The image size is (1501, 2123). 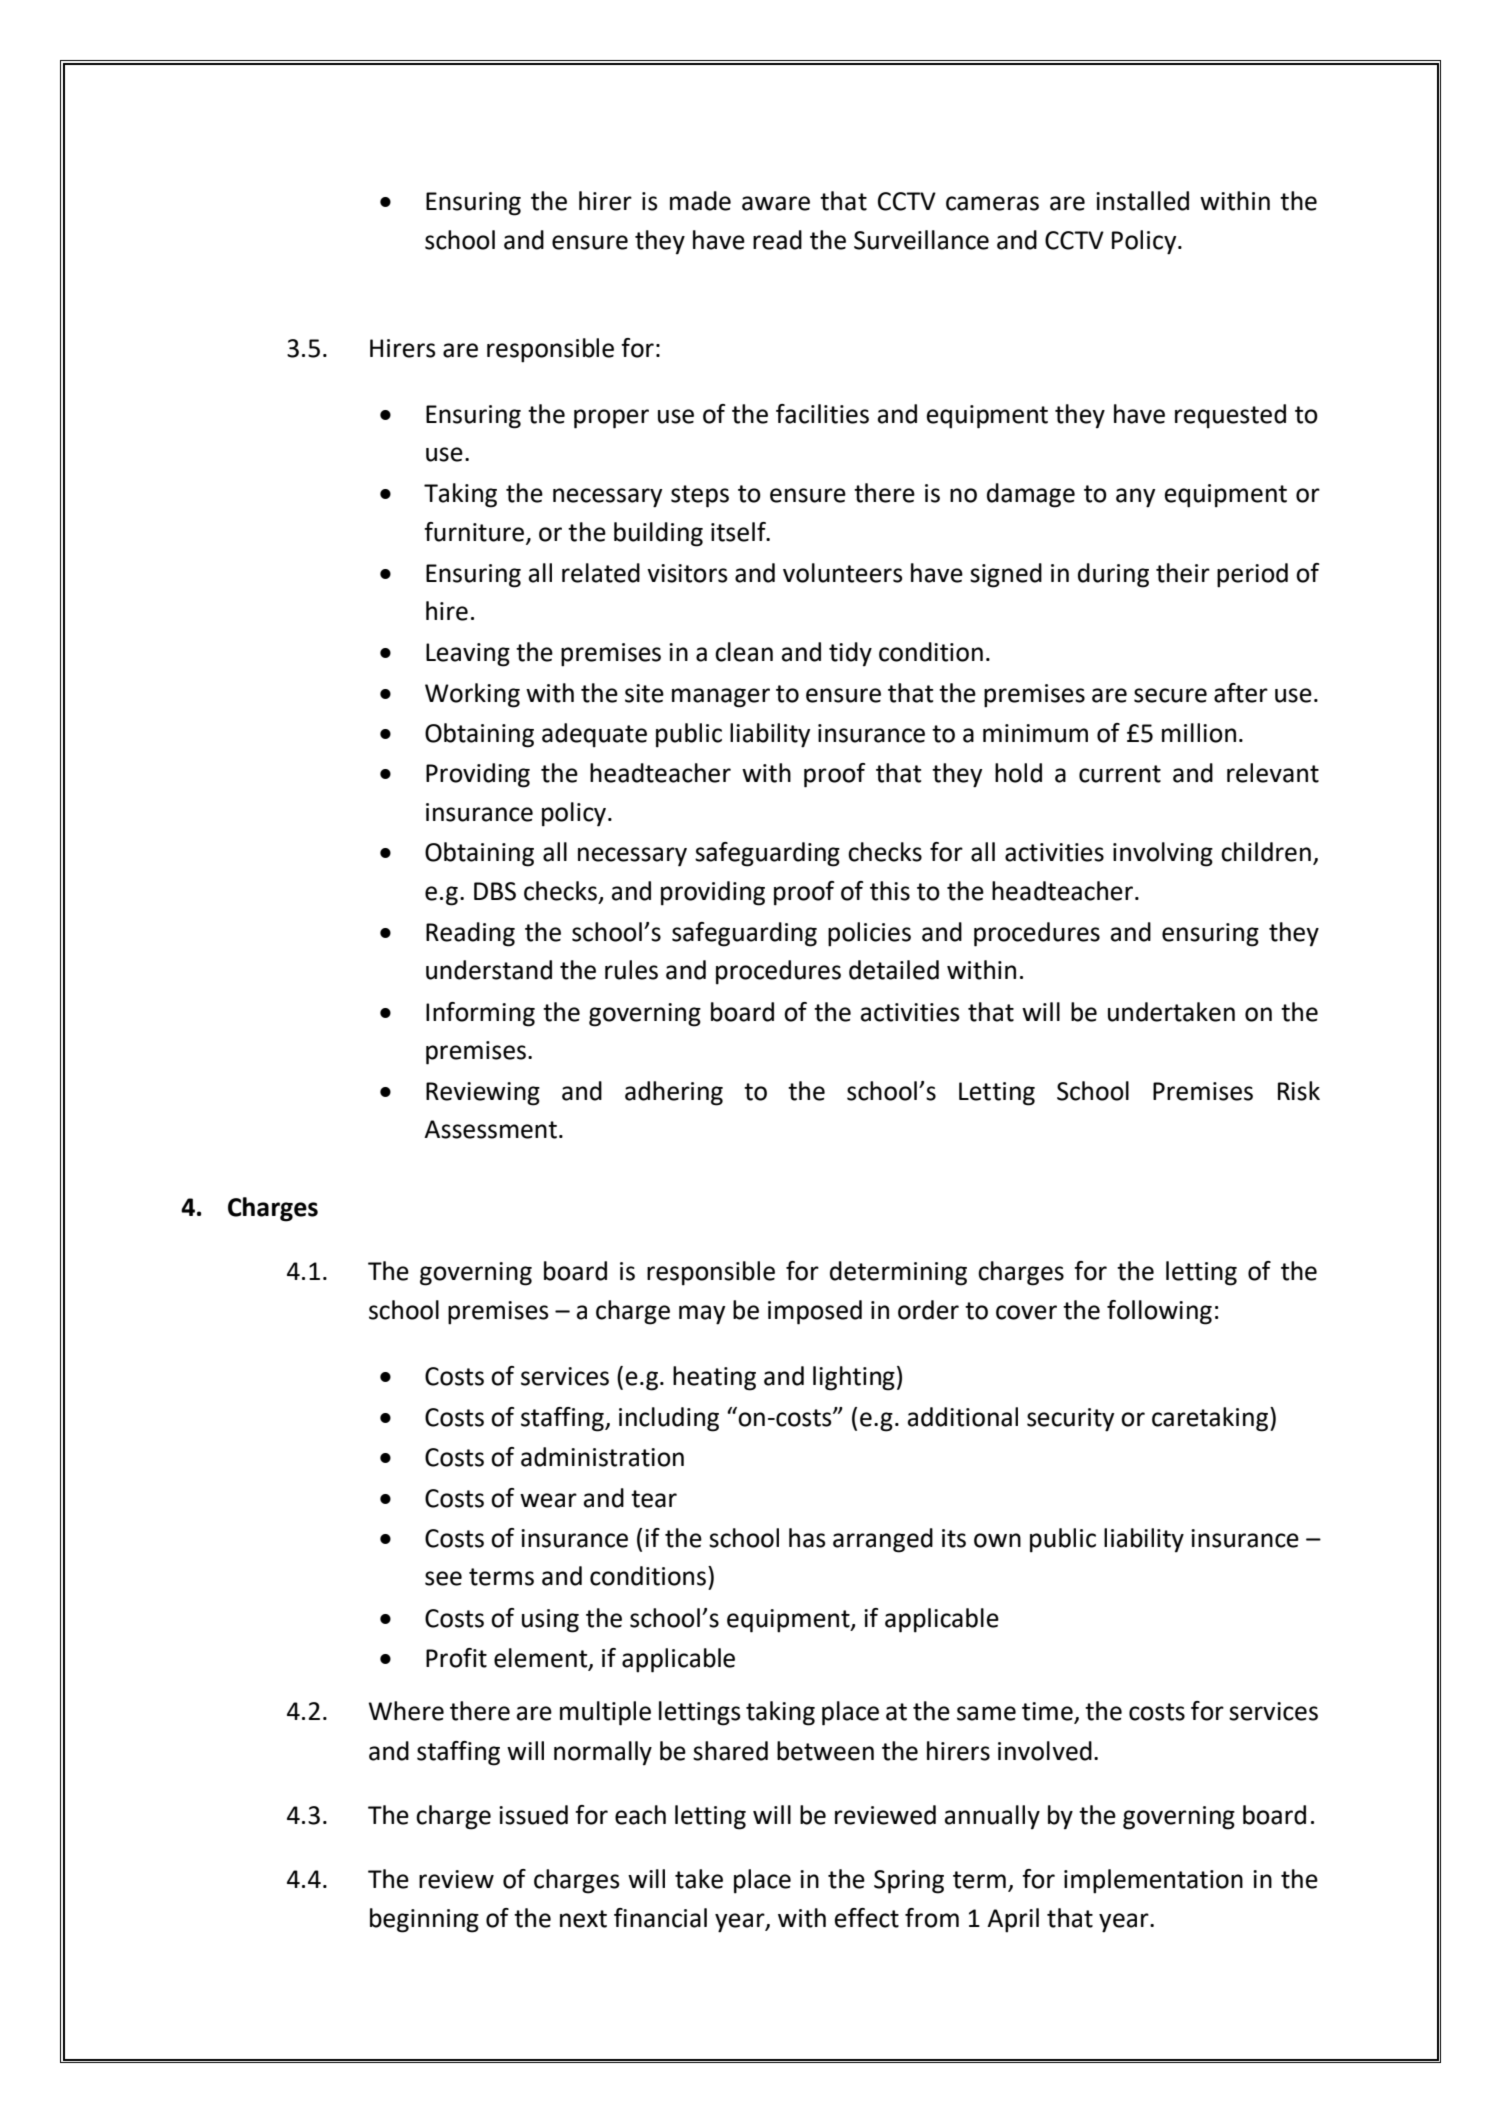 I want to click on made, so click(x=700, y=201).
